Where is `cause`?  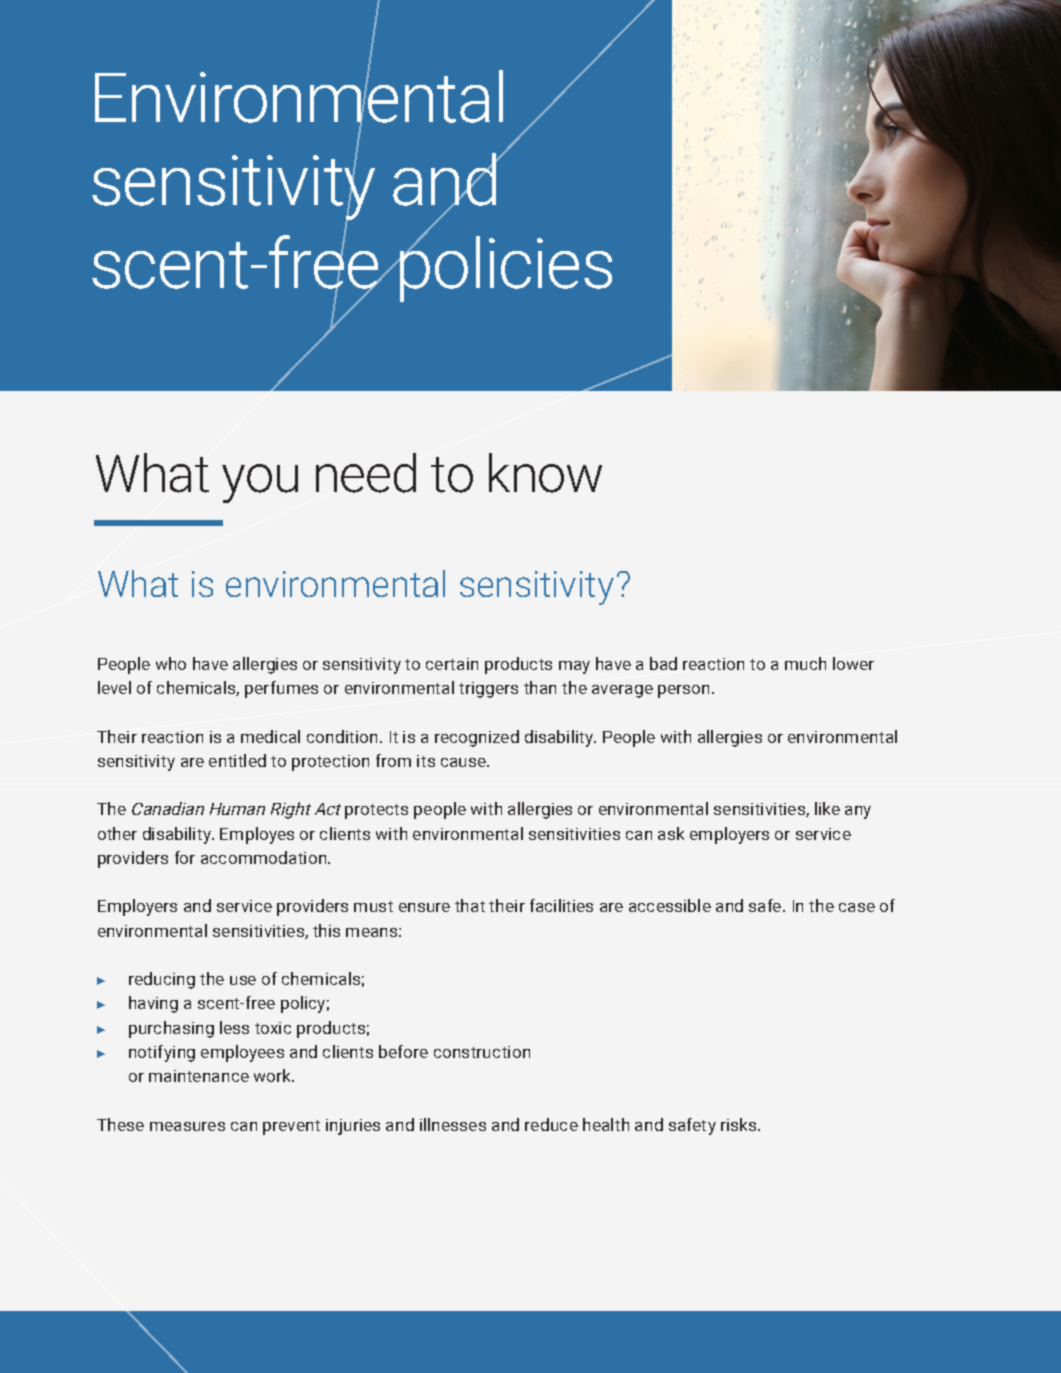
cause is located at coordinates (465, 762).
